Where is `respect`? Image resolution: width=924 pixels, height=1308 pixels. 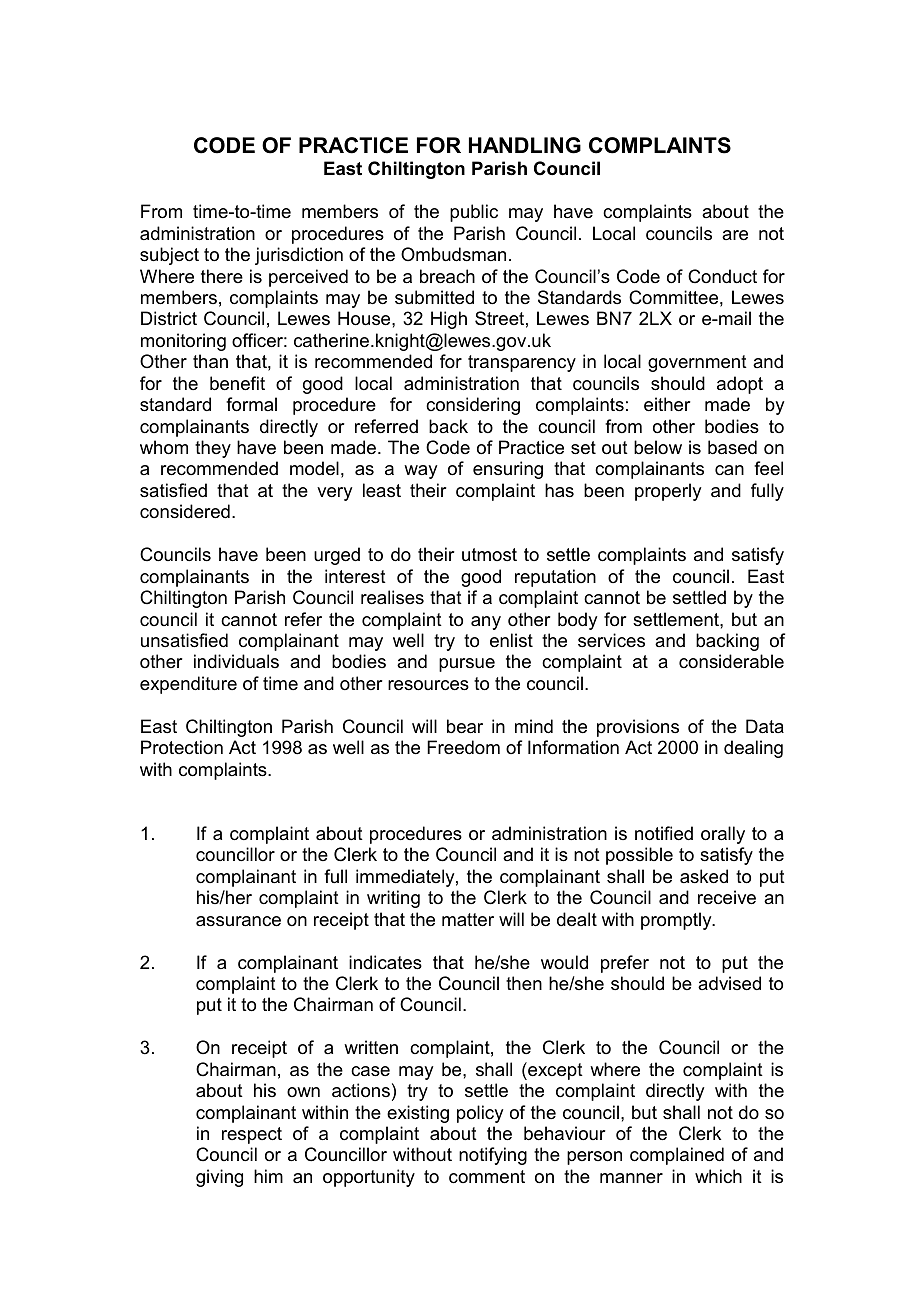
respect is located at coordinates (252, 1135).
